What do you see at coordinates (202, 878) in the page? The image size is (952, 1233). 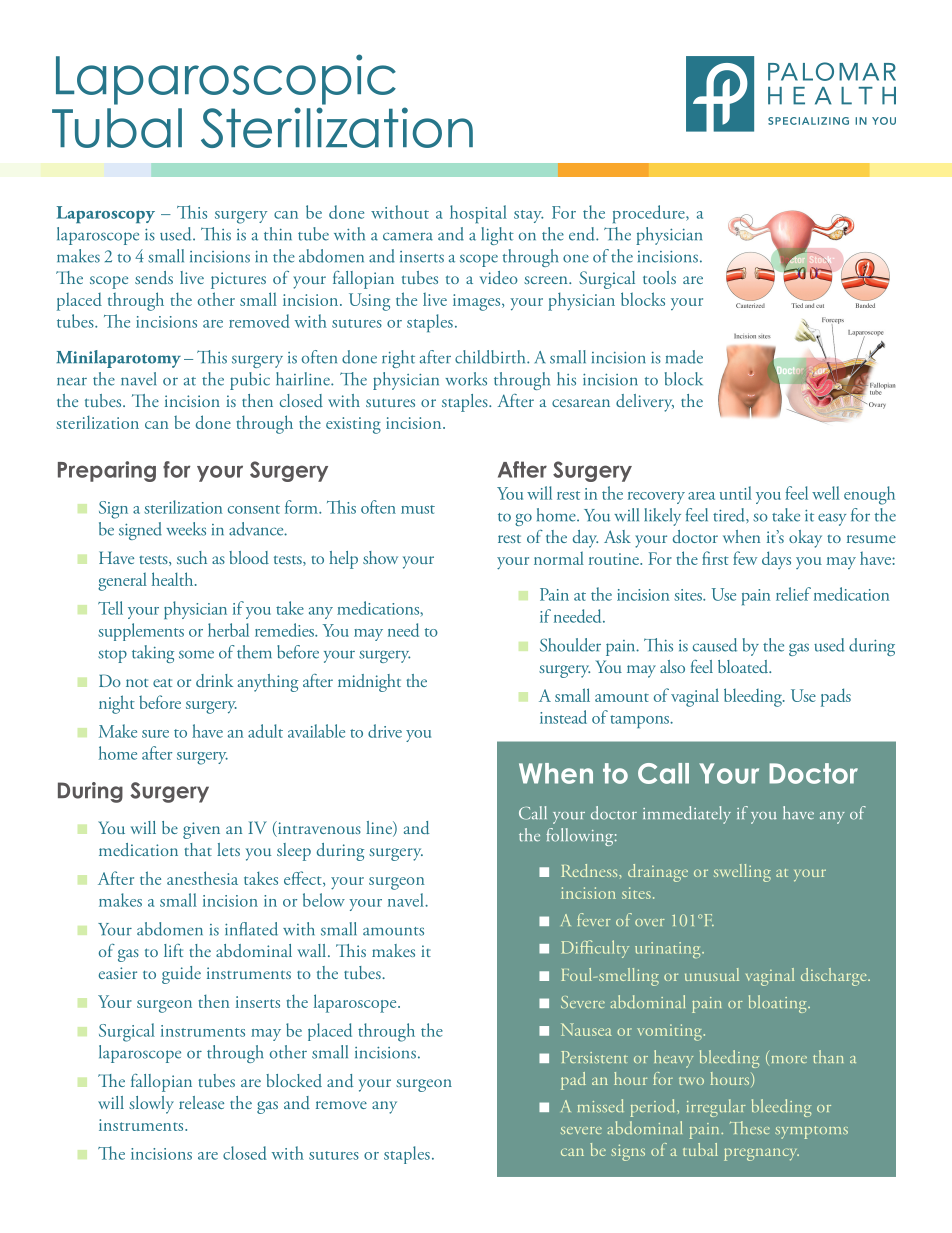 I see `anesthesia` at bounding box center [202, 878].
